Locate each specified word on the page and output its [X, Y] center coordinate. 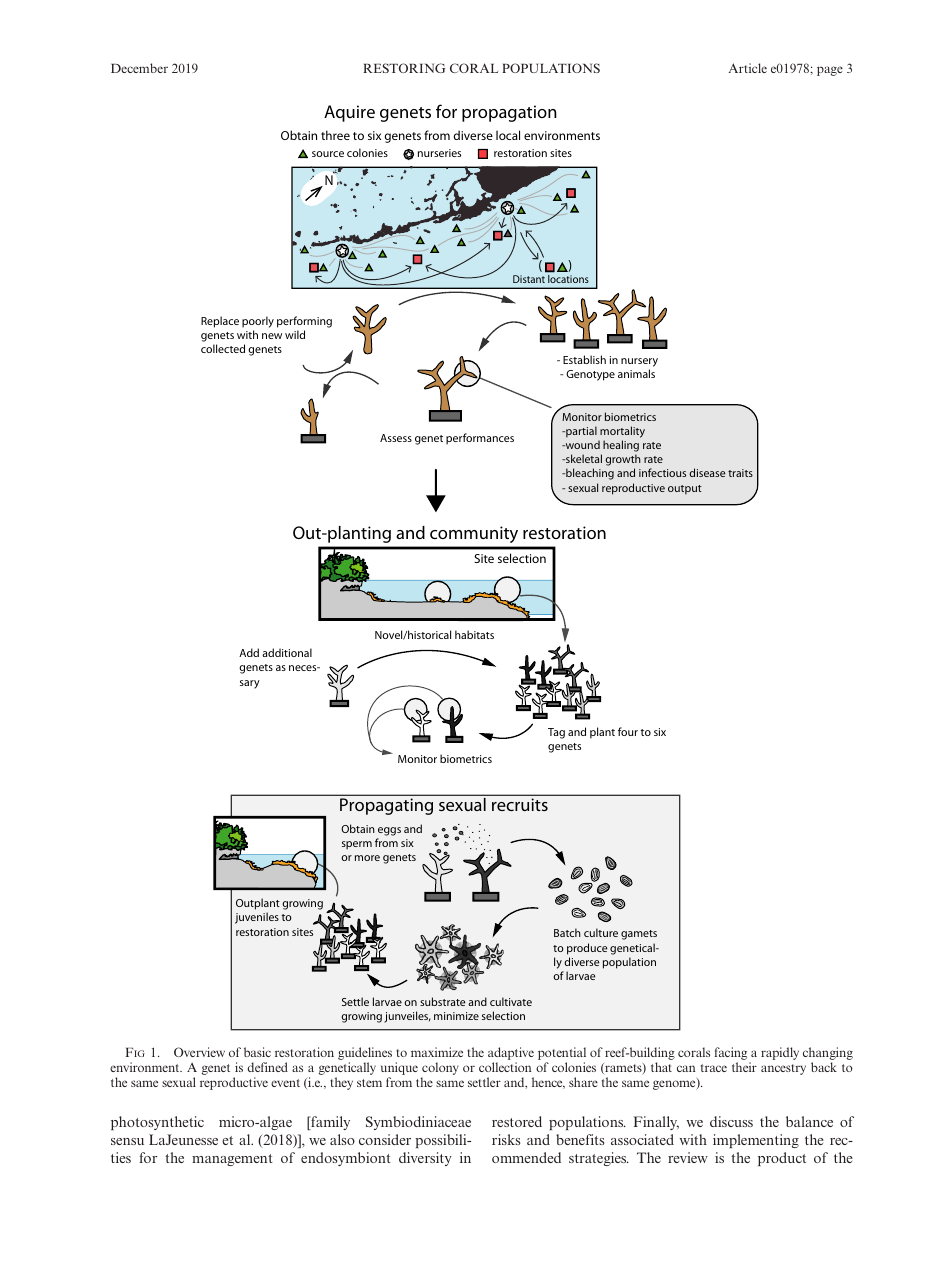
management [232, 1160]
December [139, 68]
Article [748, 68]
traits [740, 473]
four [628, 731]
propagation [509, 113]
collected [223, 348]
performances [480, 439]
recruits [520, 804]
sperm [357, 845]
